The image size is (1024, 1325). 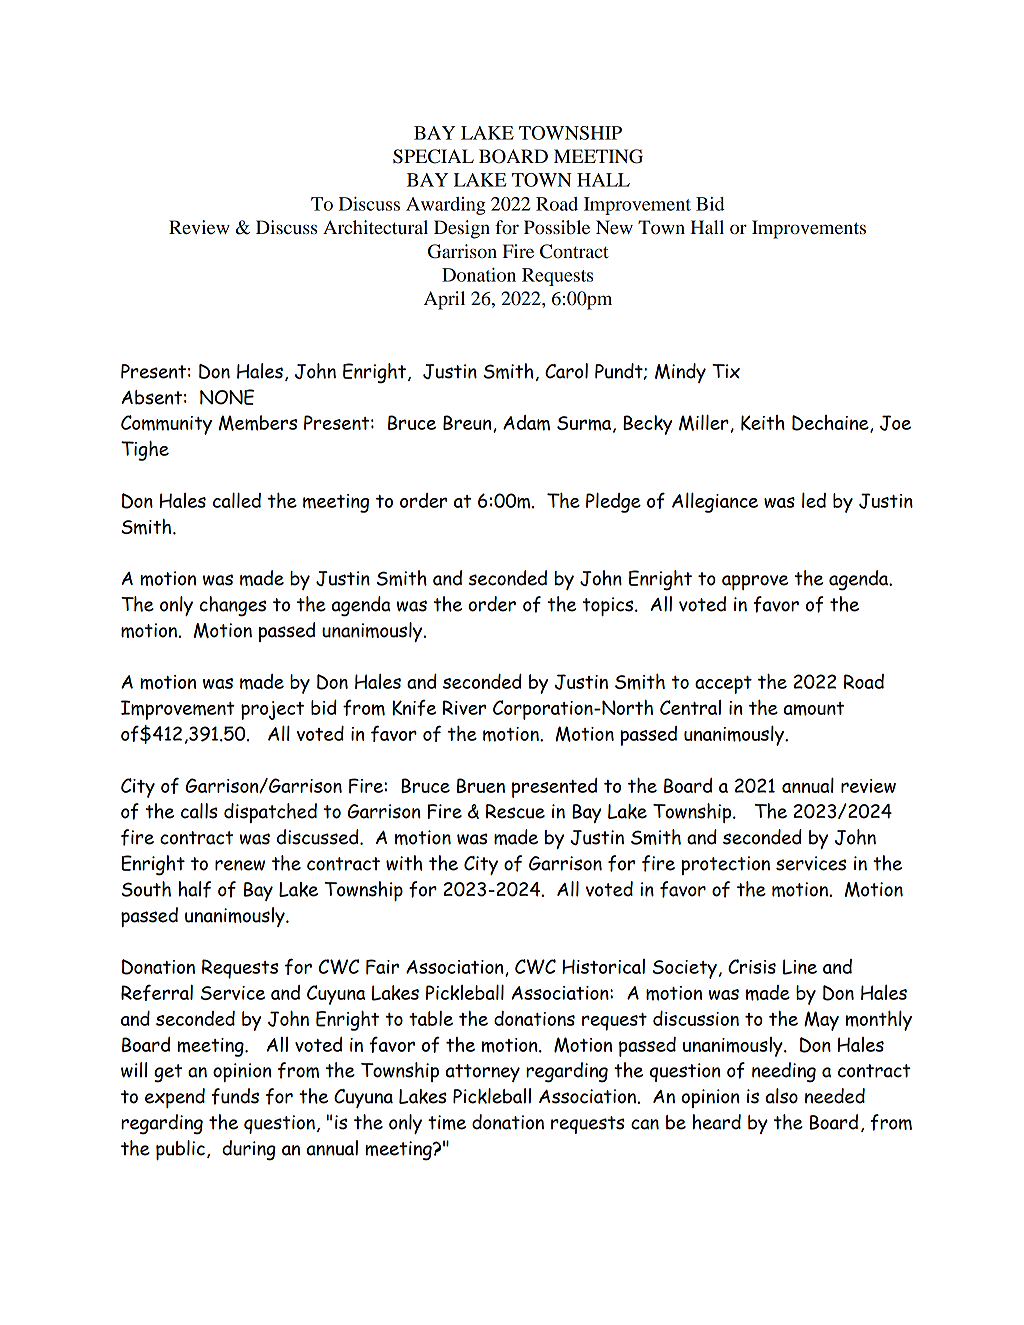 I want to click on half, so click(x=195, y=889).
